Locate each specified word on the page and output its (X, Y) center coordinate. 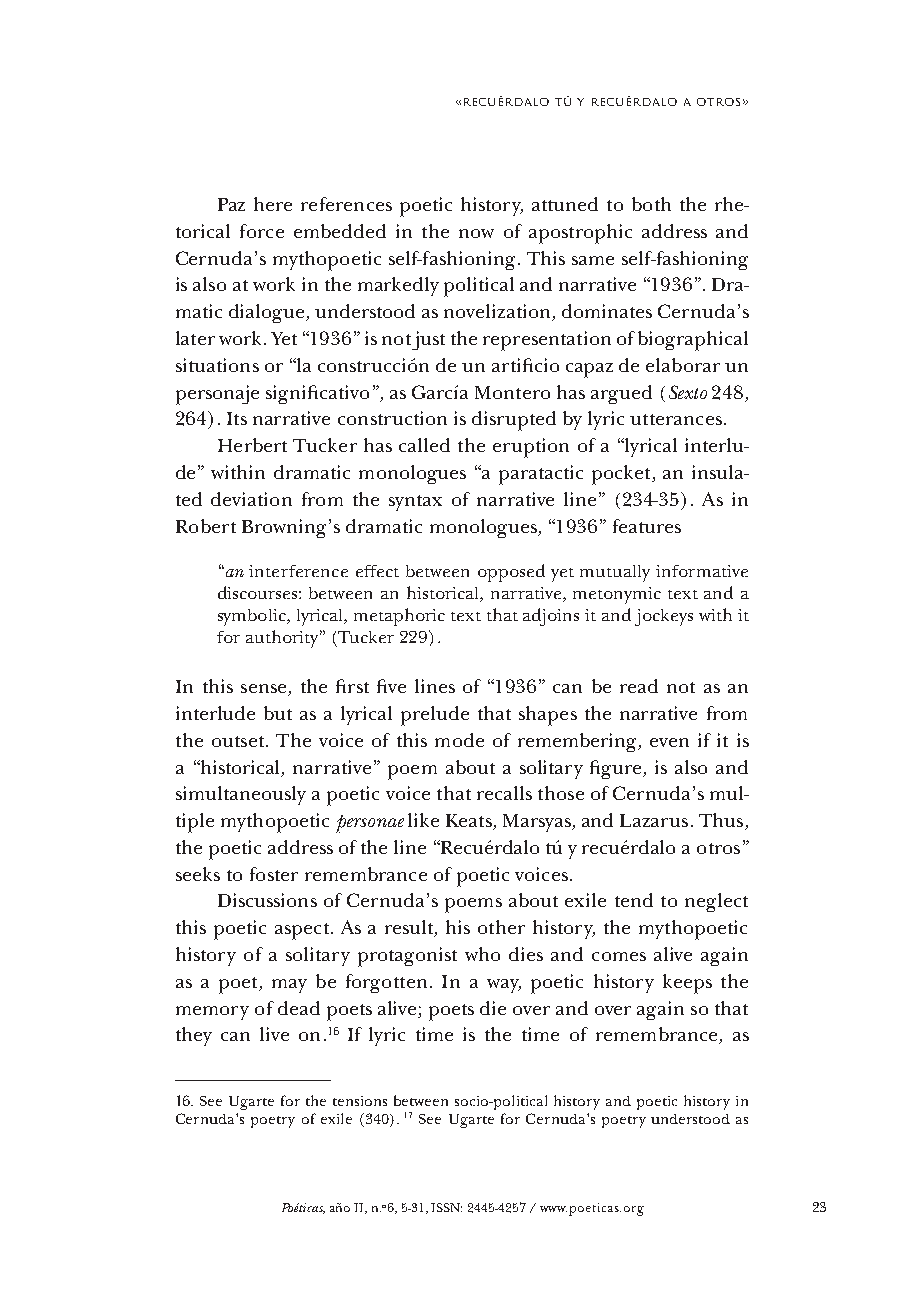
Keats (470, 822)
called (424, 445)
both (651, 204)
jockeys (664, 617)
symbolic (253, 617)
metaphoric (399, 617)
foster (274, 874)
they (194, 1036)
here (273, 204)
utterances (676, 419)
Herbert (252, 445)
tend (634, 900)
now (476, 233)
